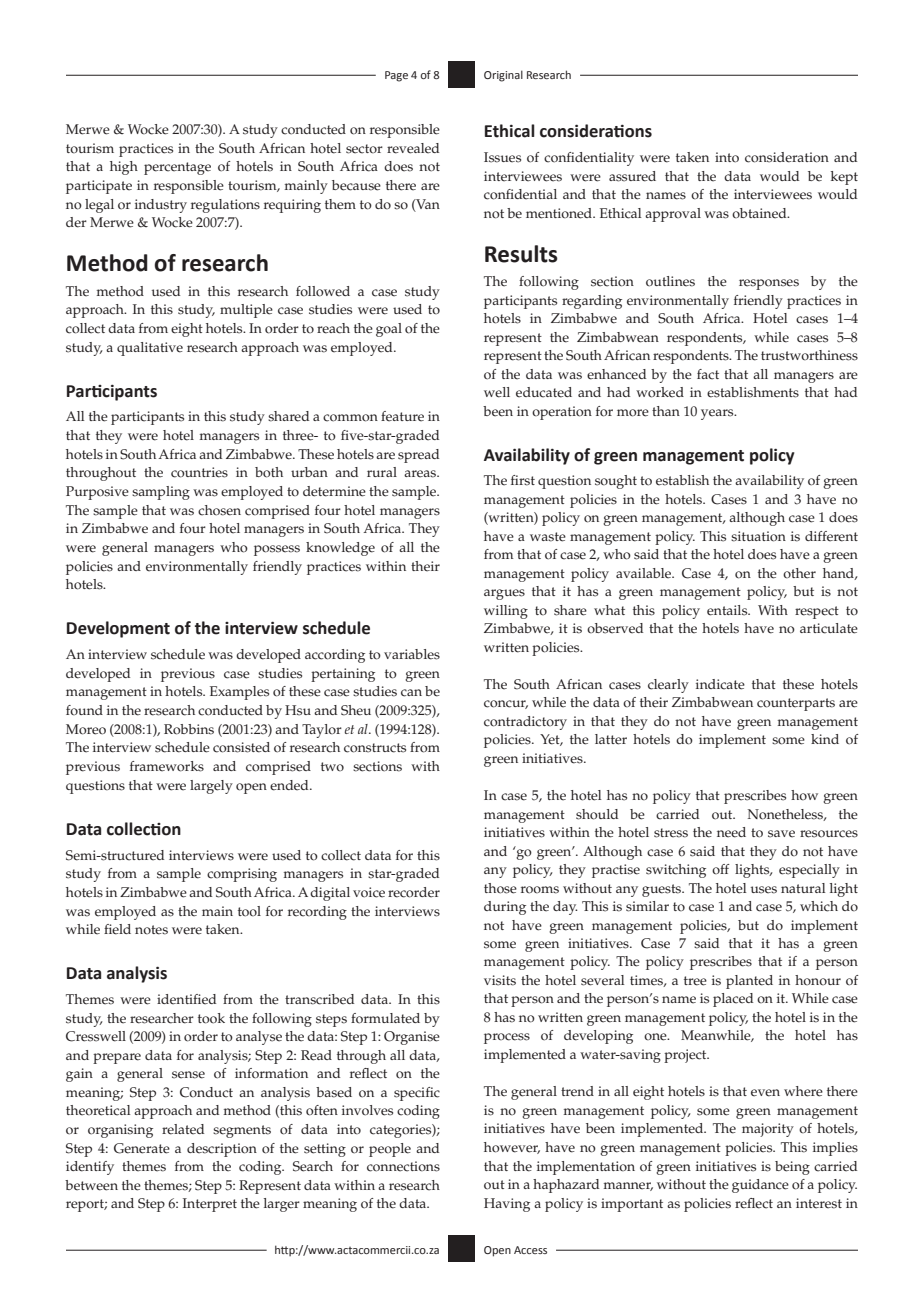 The image size is (924, 1308). I want to click on Original, so click(503, 76).
